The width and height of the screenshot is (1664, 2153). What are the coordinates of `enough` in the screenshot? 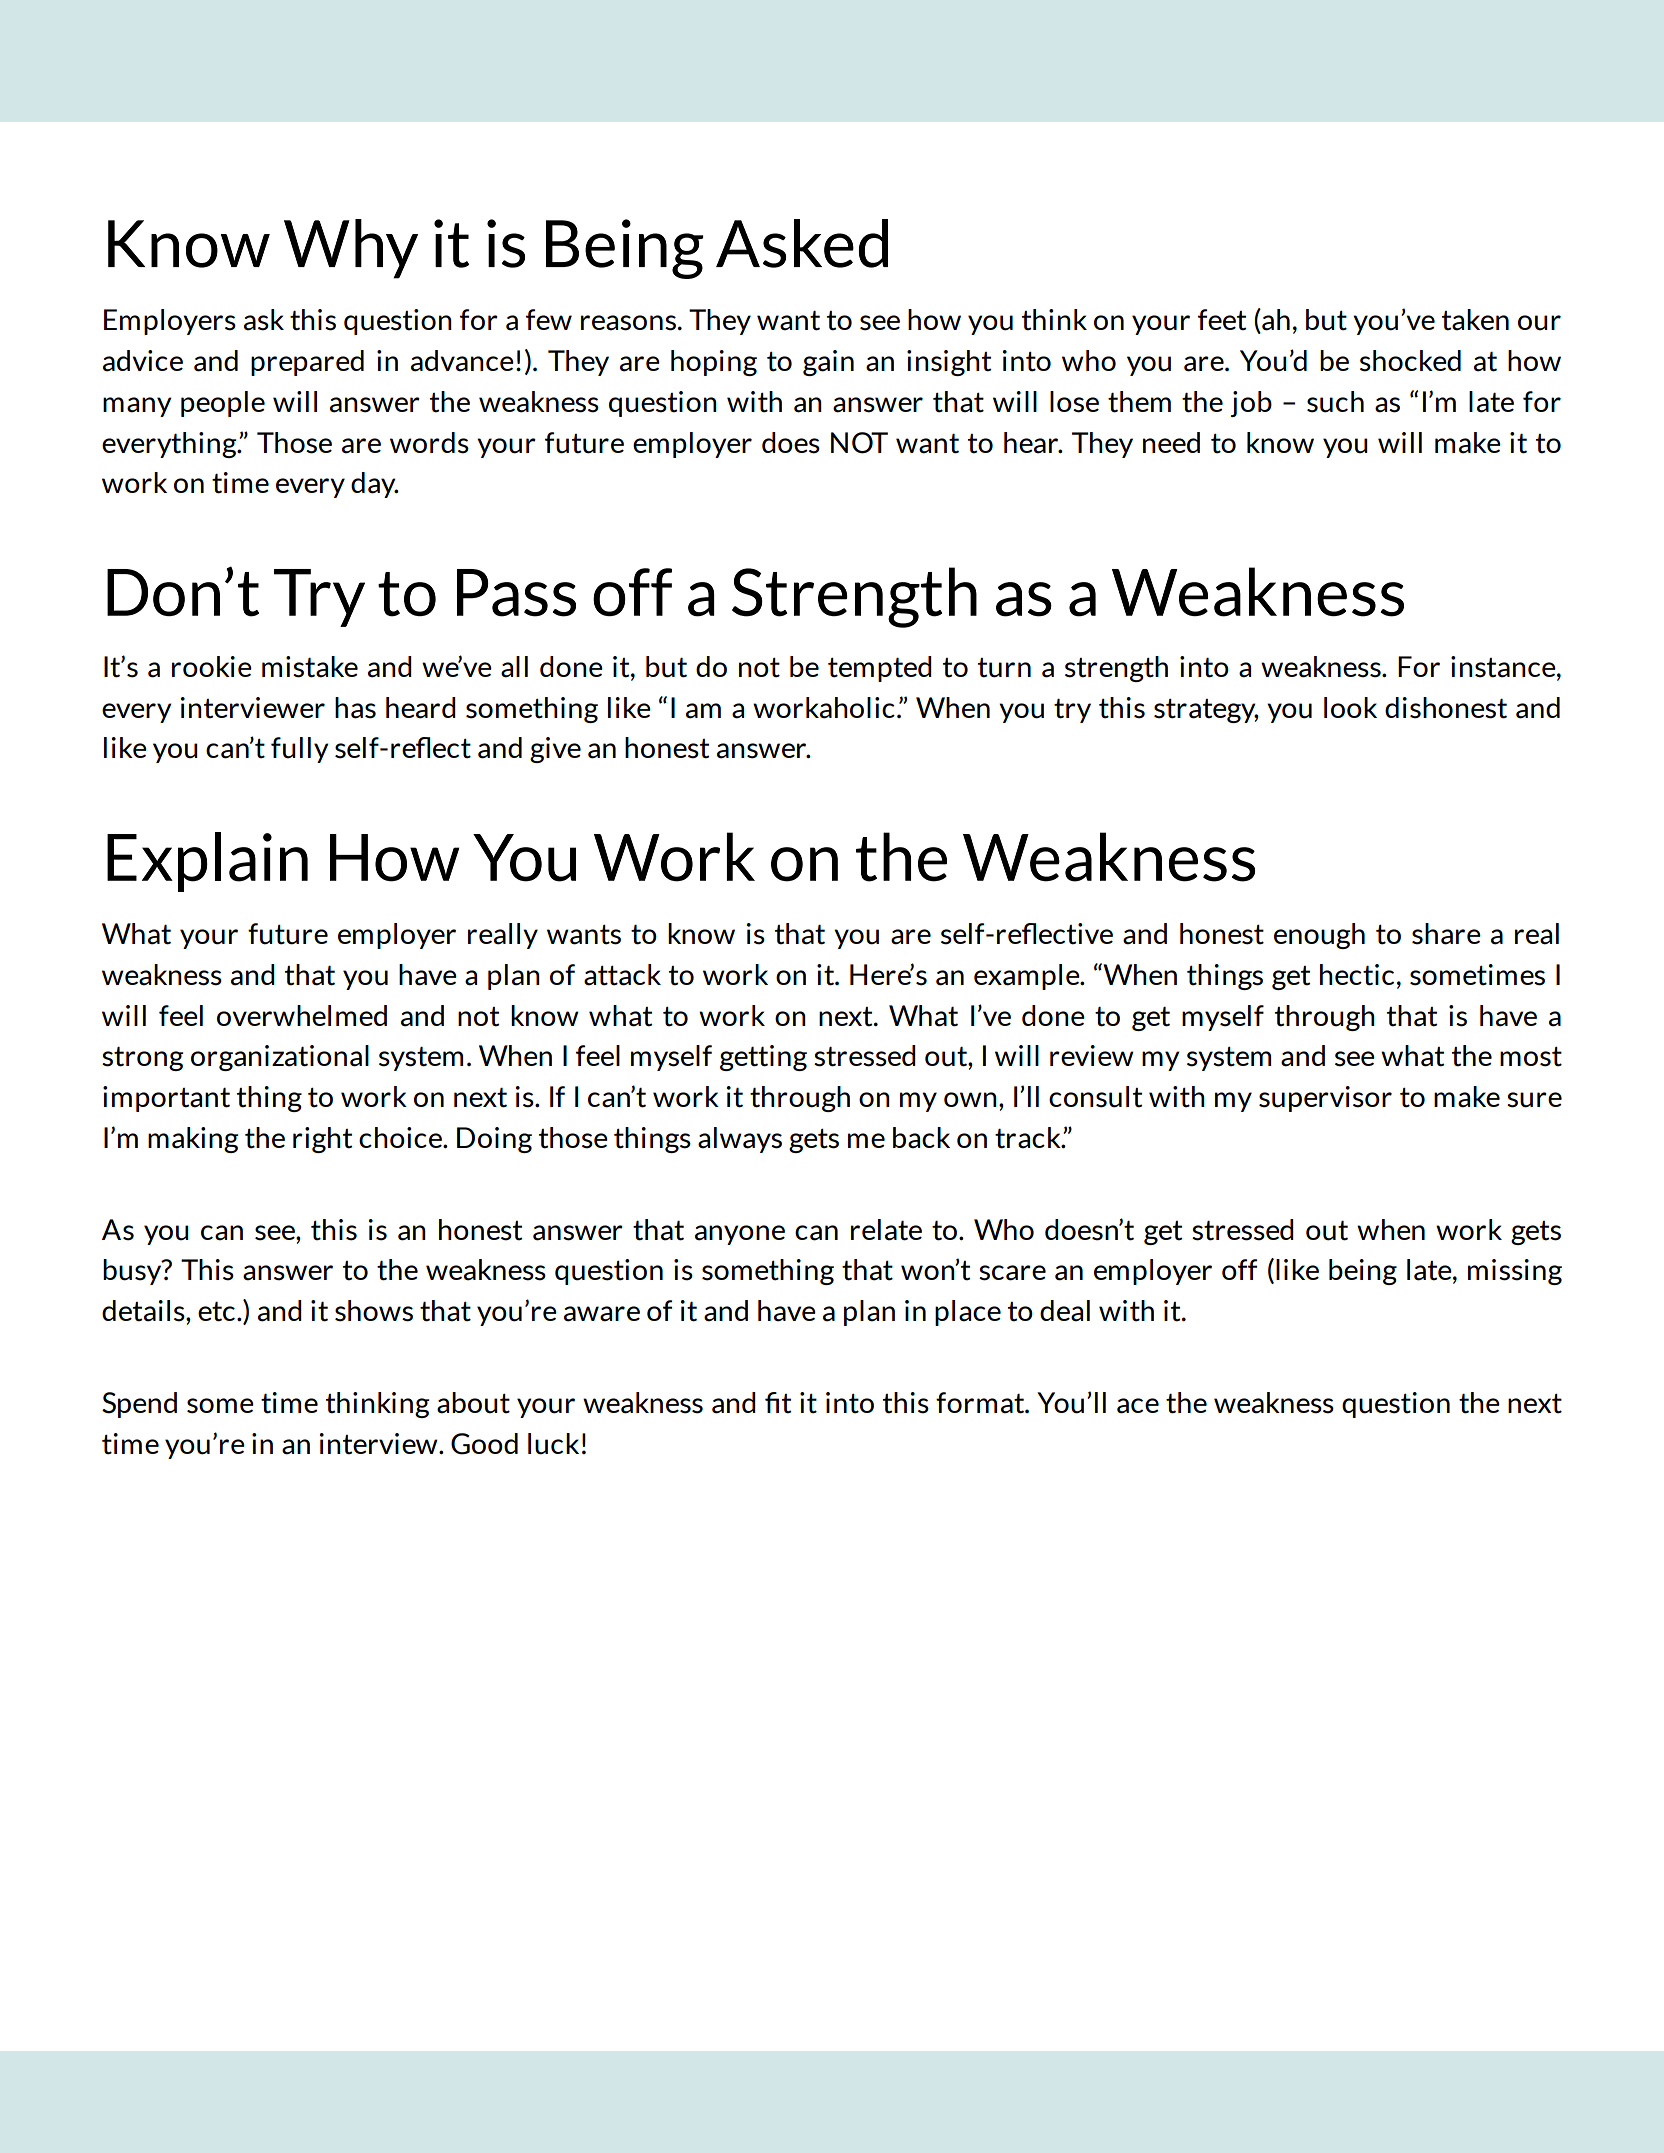 It's located at (1319, 936).
